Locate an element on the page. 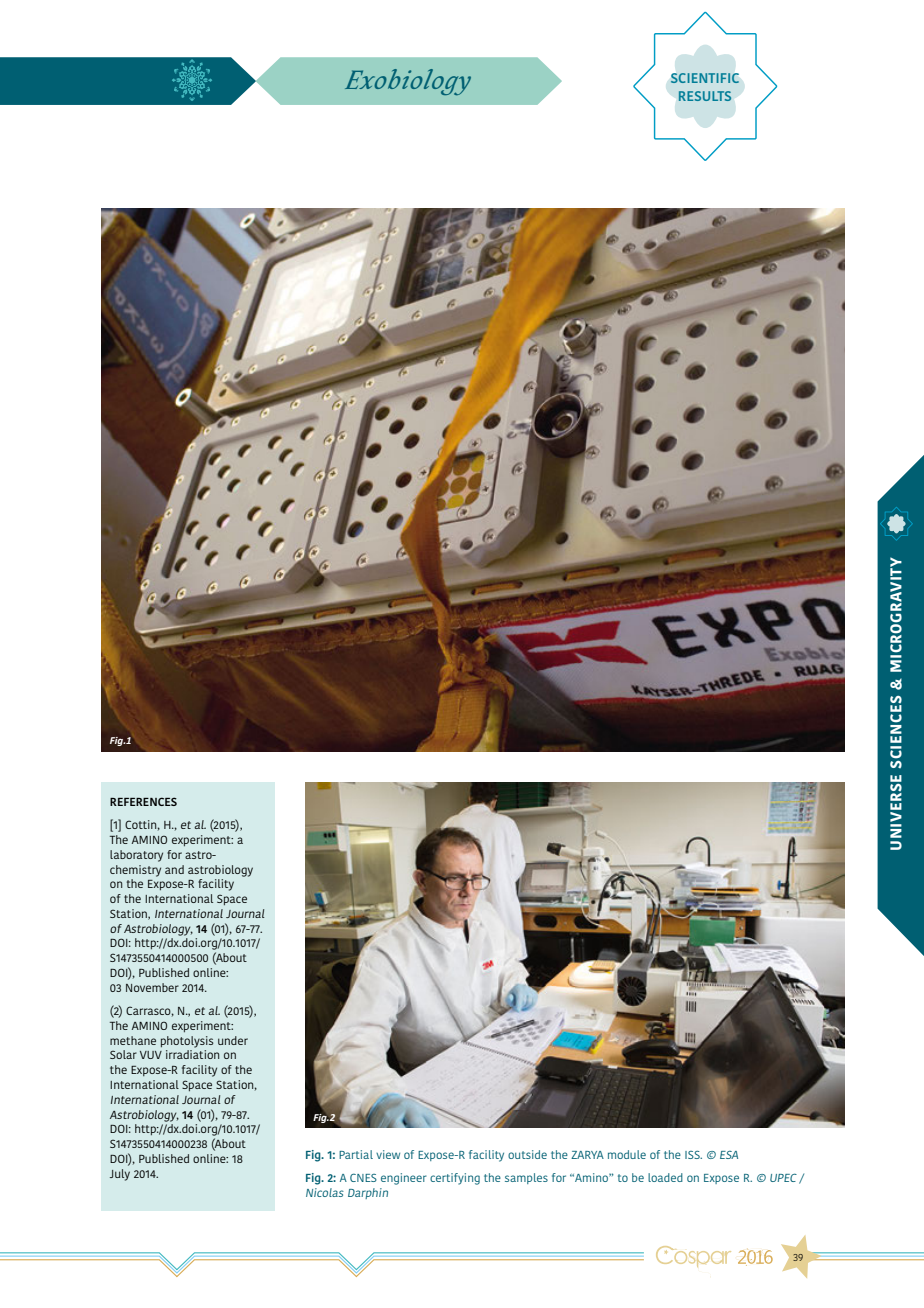 The height and width of the image is (1308, 924). November is located at coordinates (152, 987).
